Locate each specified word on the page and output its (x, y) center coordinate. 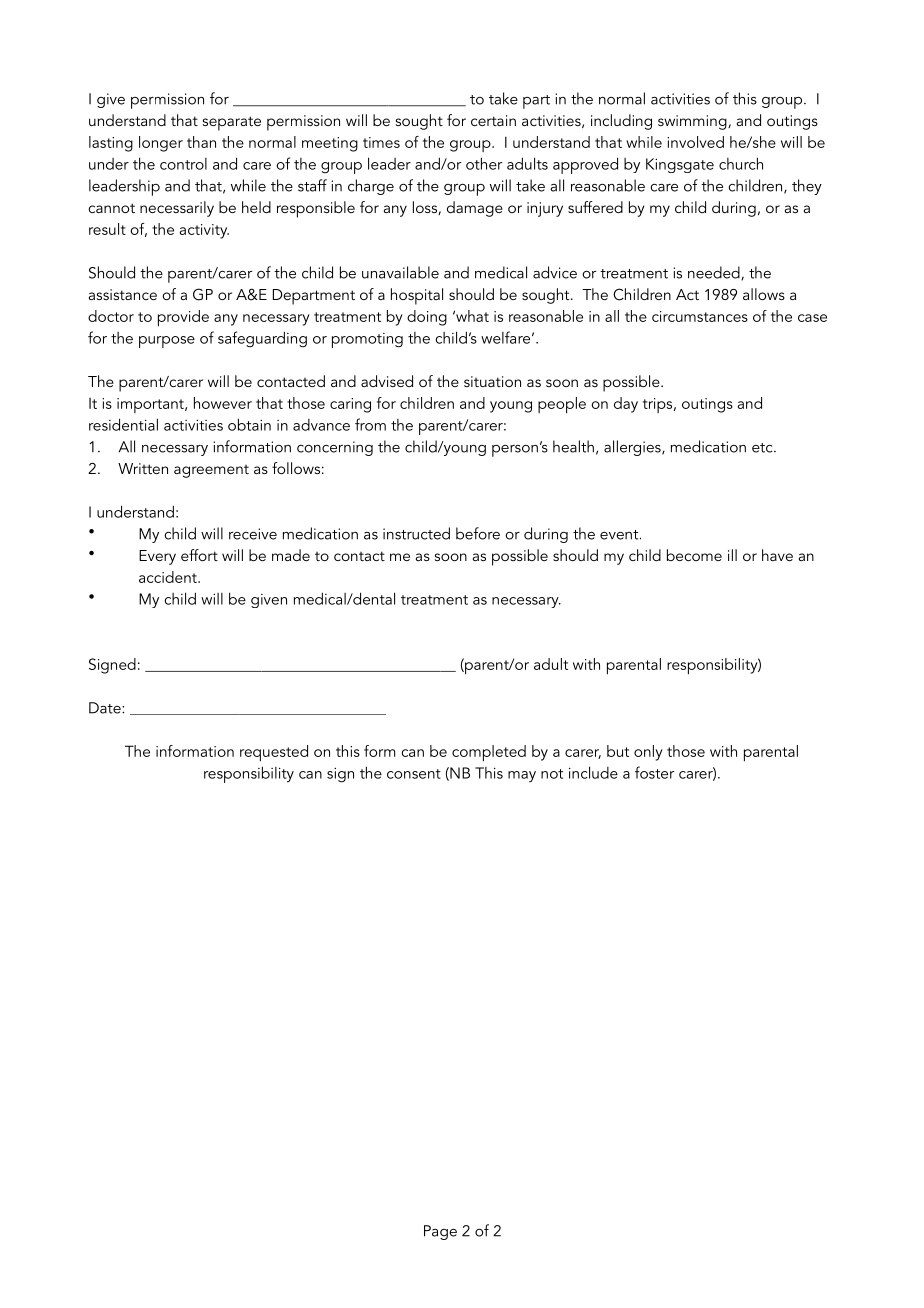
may (522, 776)
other (484, 163)
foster (654, 772)
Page (440, 1232)
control (183, 164)
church (741, 163)
